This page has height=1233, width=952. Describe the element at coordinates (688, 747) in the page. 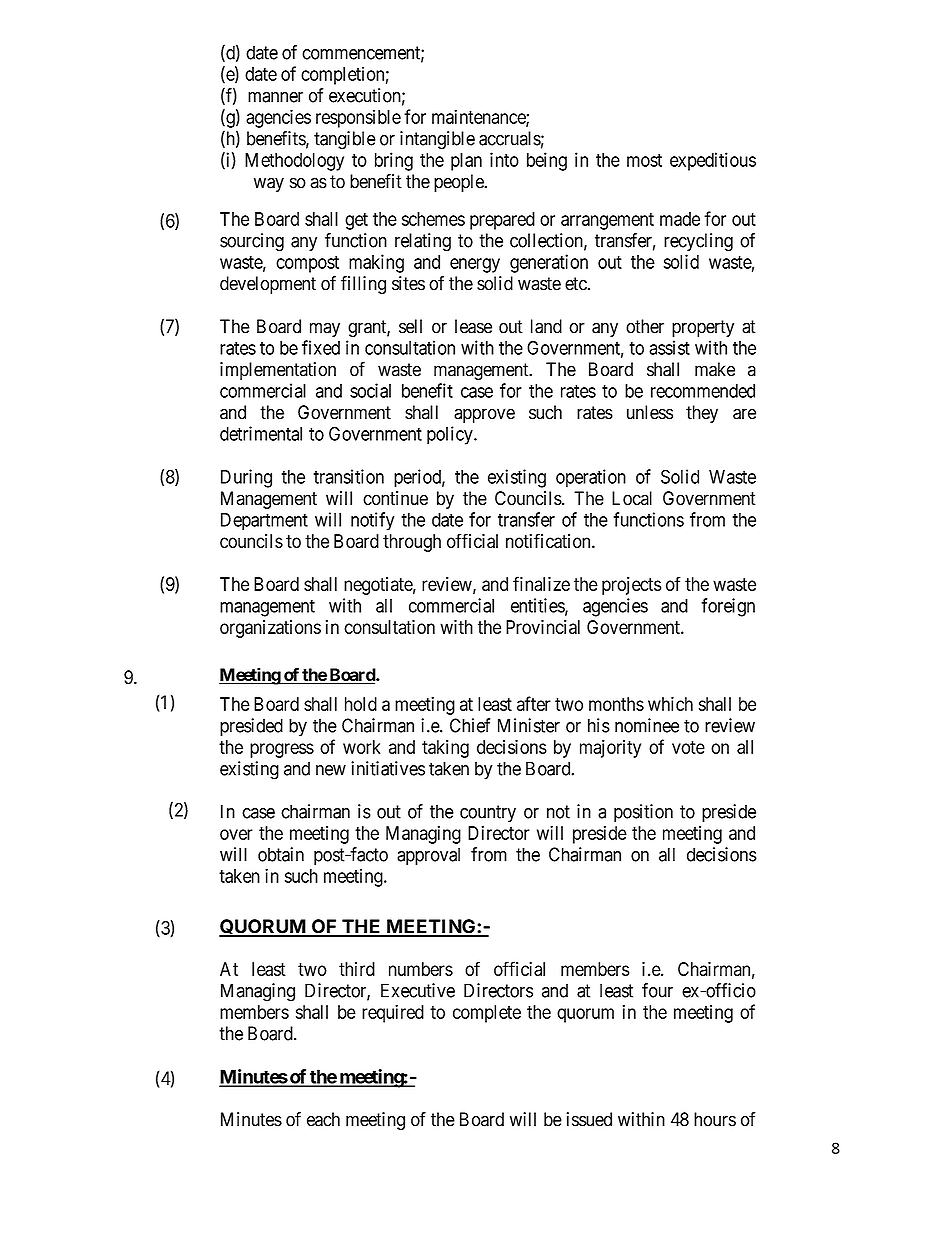

I see `vote` at that location.
